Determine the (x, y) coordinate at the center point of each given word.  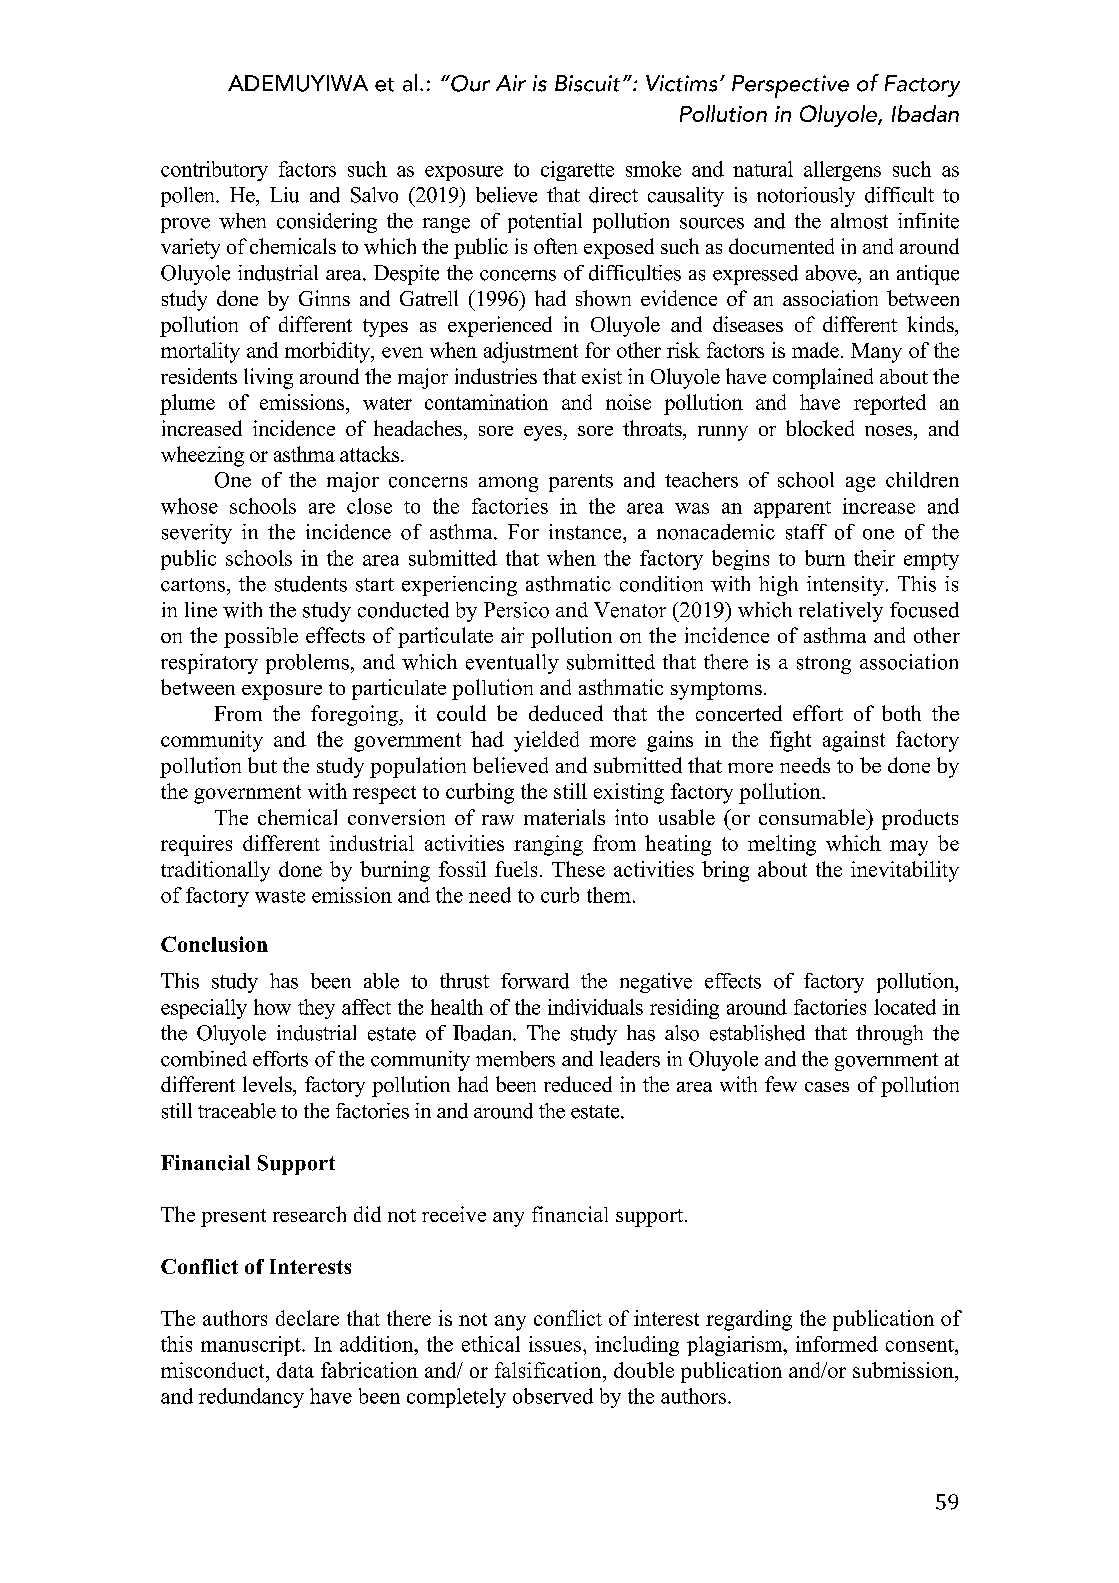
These (578, 869)
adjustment (531, 352)
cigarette (577, 171)
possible (261, 637)
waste (280, 896)
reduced (578, 1084)
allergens (842, 171)
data (295, 1370)
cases (827, 1087)
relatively (841, 612)
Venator (630, 610)
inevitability (905, 871)
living (268, 378)
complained (823, 378)
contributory (214, 171)
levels (268, 1084)
